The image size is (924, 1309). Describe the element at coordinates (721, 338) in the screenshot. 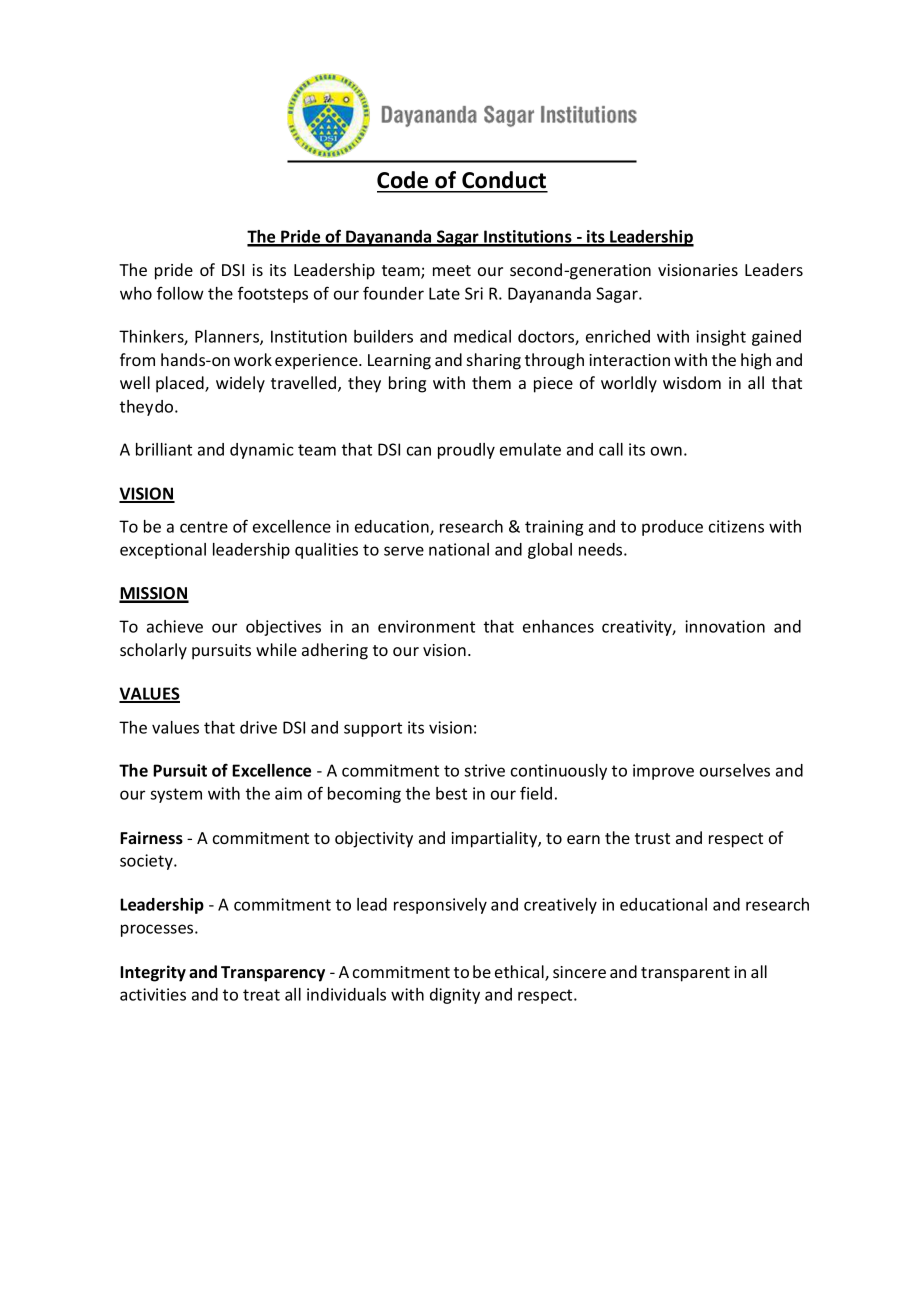

I see `insight` at that location.
